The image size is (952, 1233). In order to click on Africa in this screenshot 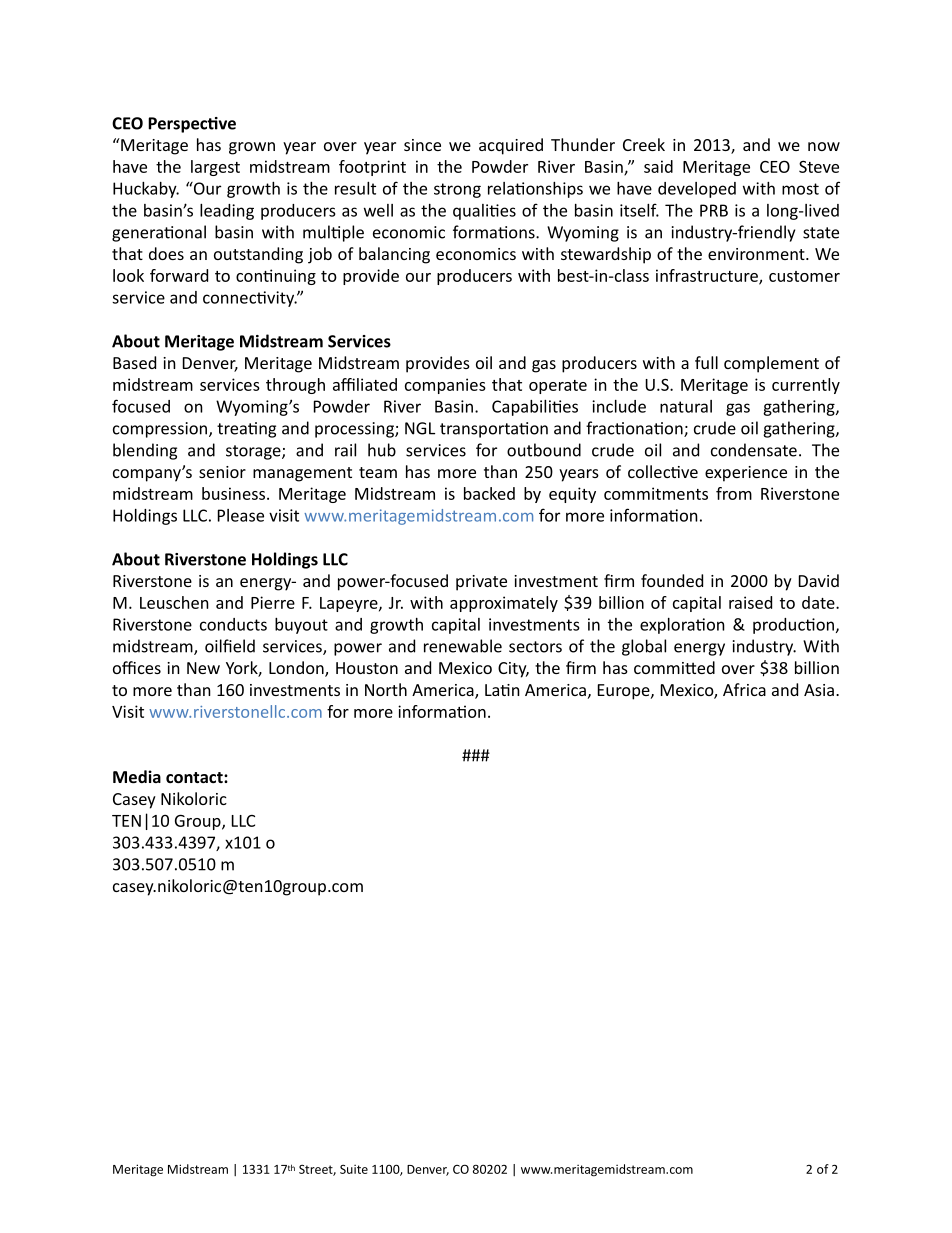, I will do `click(744, 689)`.
